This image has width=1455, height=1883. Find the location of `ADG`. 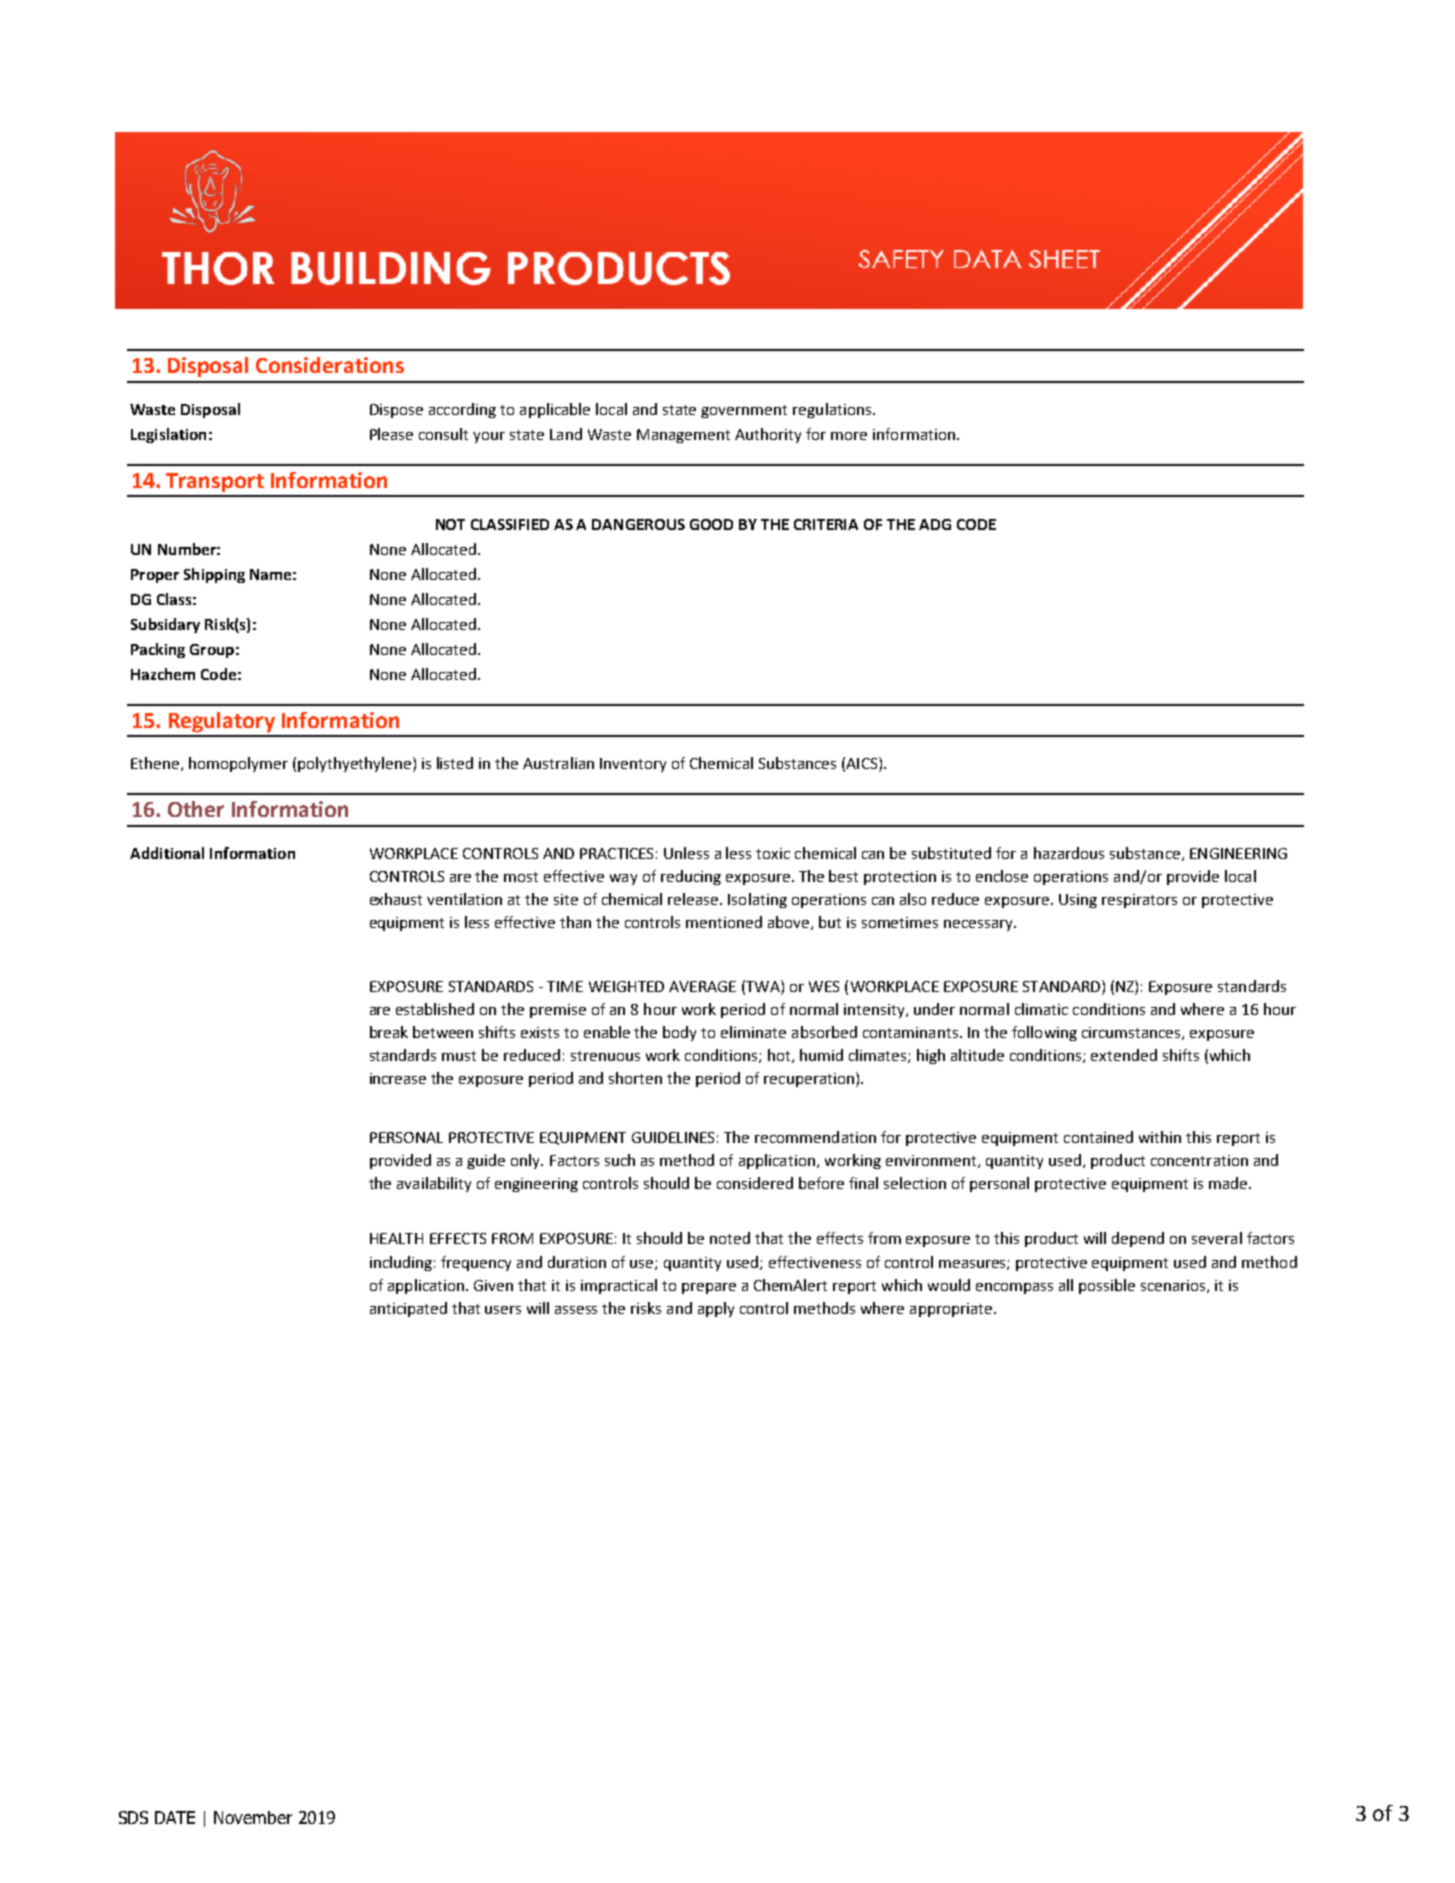

ADG is located at coordinates (935, 524).
